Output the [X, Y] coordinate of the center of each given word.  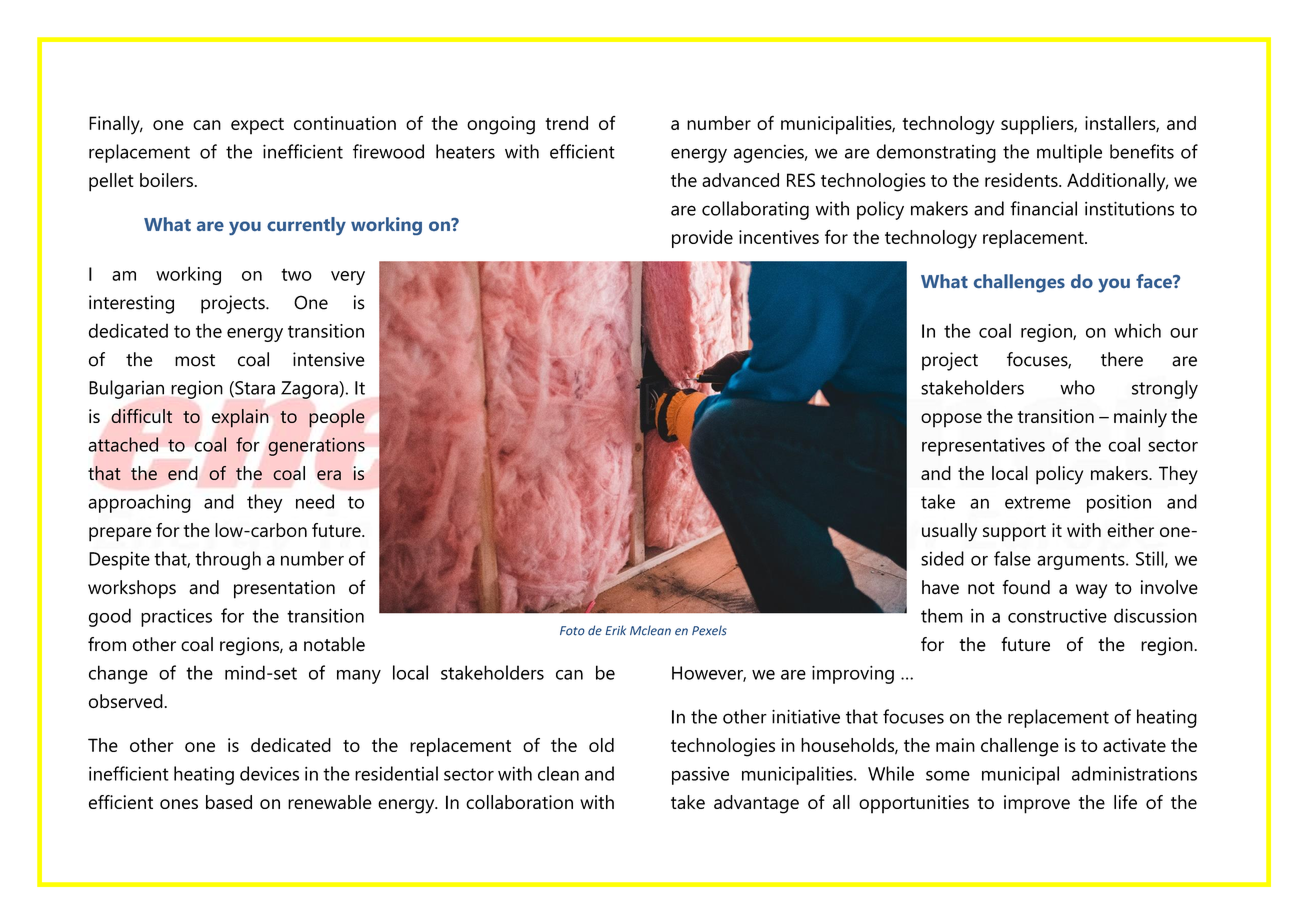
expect [257, 126]
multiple [1069, 153]
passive [700, 776]
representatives [983, 446]
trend [566, 123]
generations [316, 447]
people [337, 418]
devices [269, 773]
